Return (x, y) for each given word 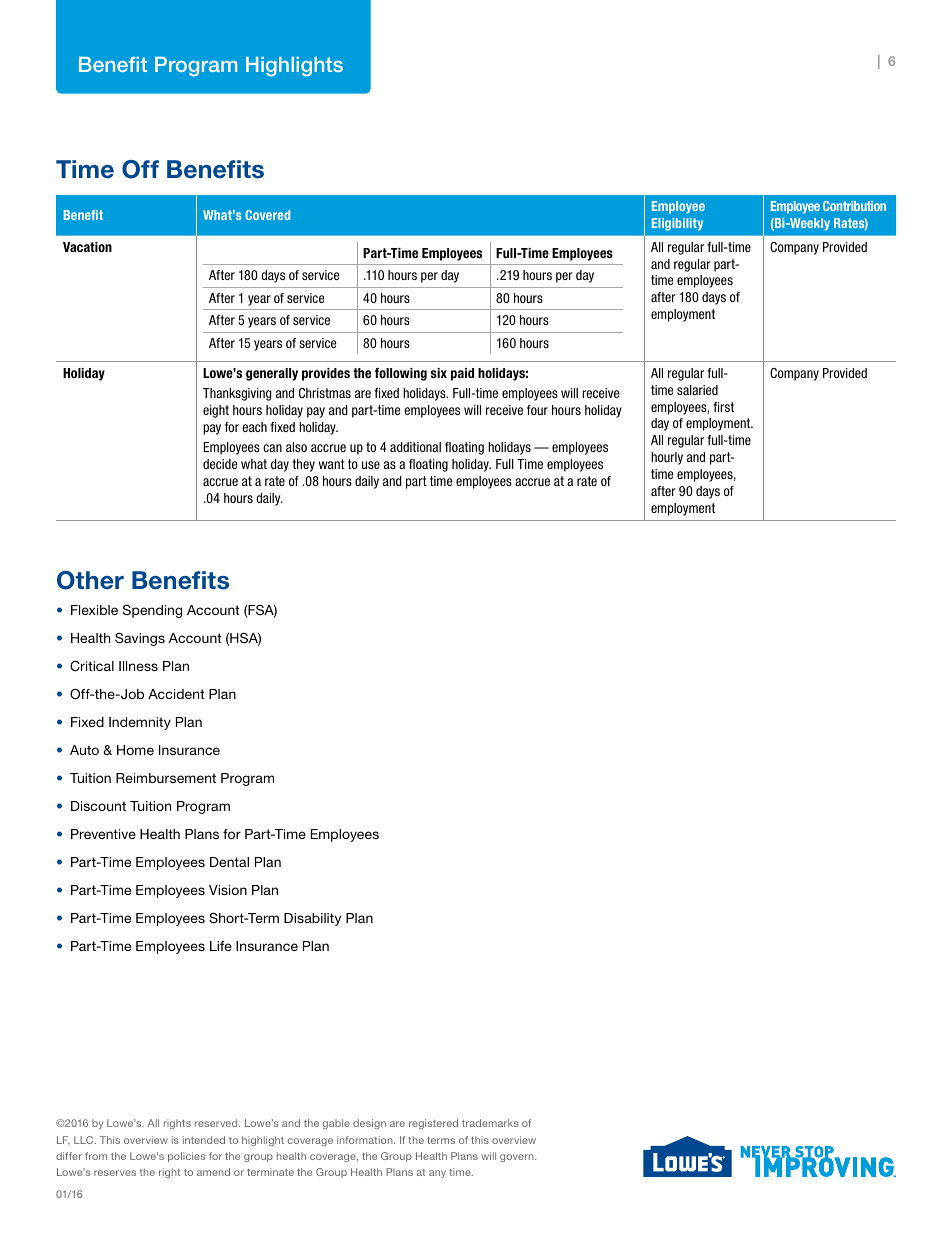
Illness (138, 666)
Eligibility (677, 224)
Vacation (87, 247)
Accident (176, 694)
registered (433, 1124)
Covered (267, 215)
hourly (667, 458)
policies (186, 1157)
